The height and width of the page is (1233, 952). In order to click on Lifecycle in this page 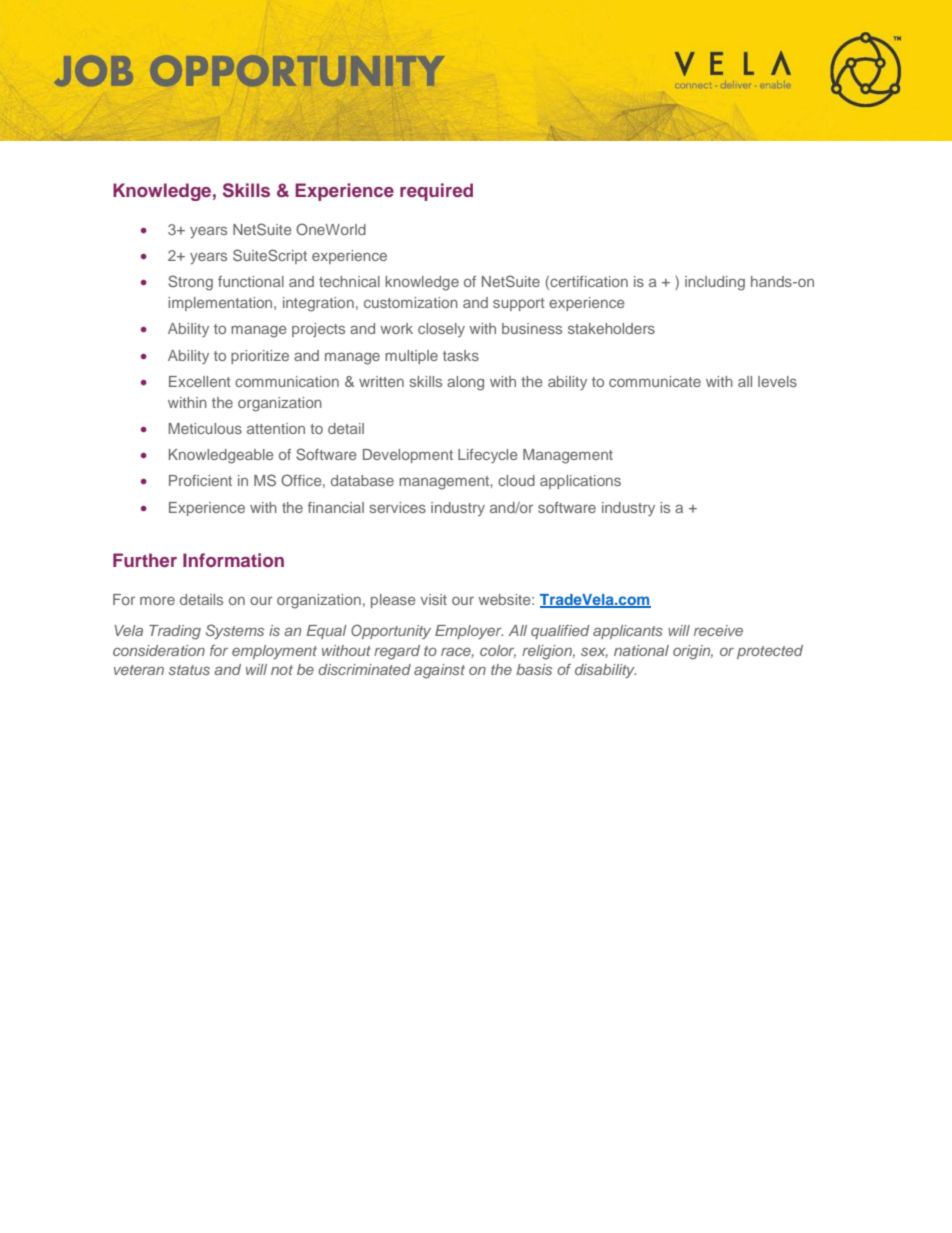, I will do `click(488, 456)`.
